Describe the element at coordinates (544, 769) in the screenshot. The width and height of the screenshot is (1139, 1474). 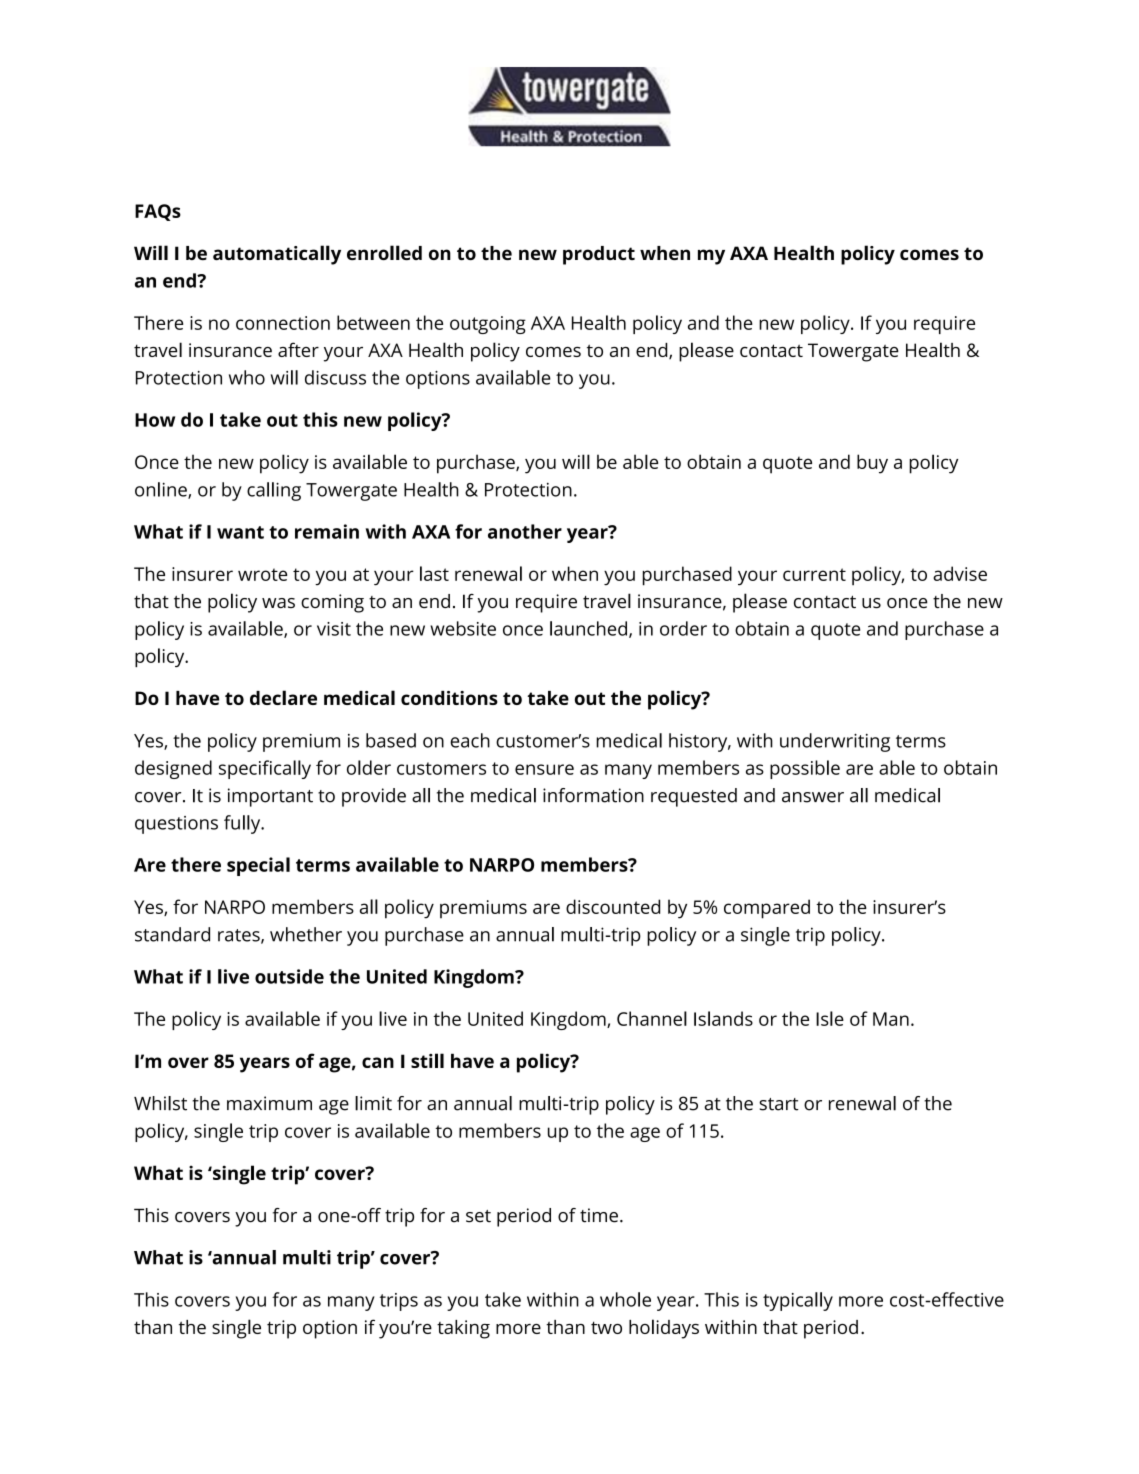
I see `ensure` at that location.
